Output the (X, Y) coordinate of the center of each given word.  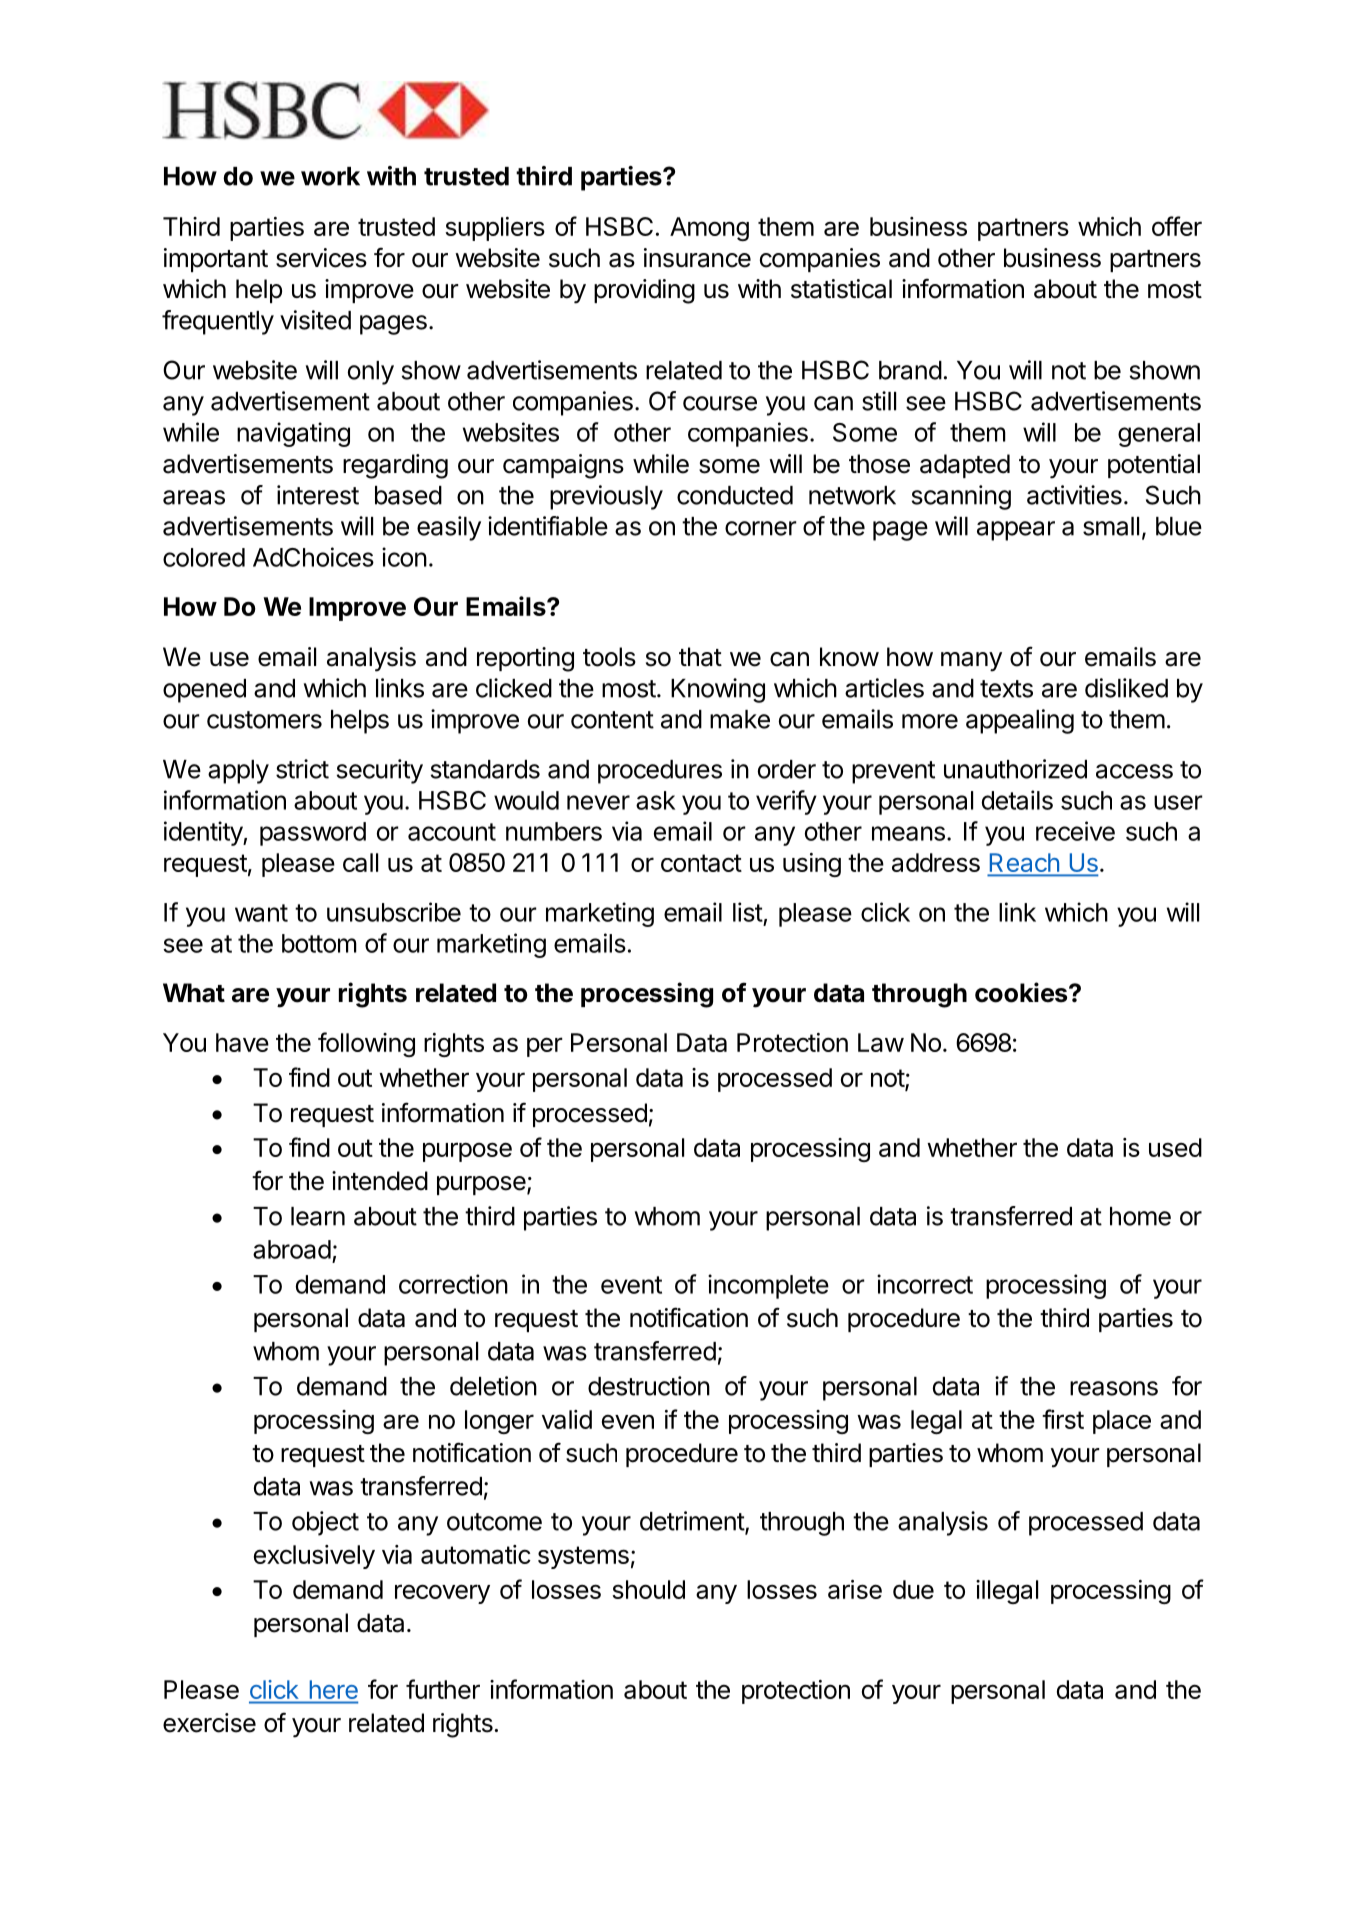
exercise (209, 1723)
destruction (649, 1386)
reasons (1114, 1388)
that (700, 657)
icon (404, 557)
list (748, 912)
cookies (1022, 992)
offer (1177, 226)
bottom (319, 943)
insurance (697, 258)
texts (1006, 689)
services (321, 258)
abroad (292, 1249)
